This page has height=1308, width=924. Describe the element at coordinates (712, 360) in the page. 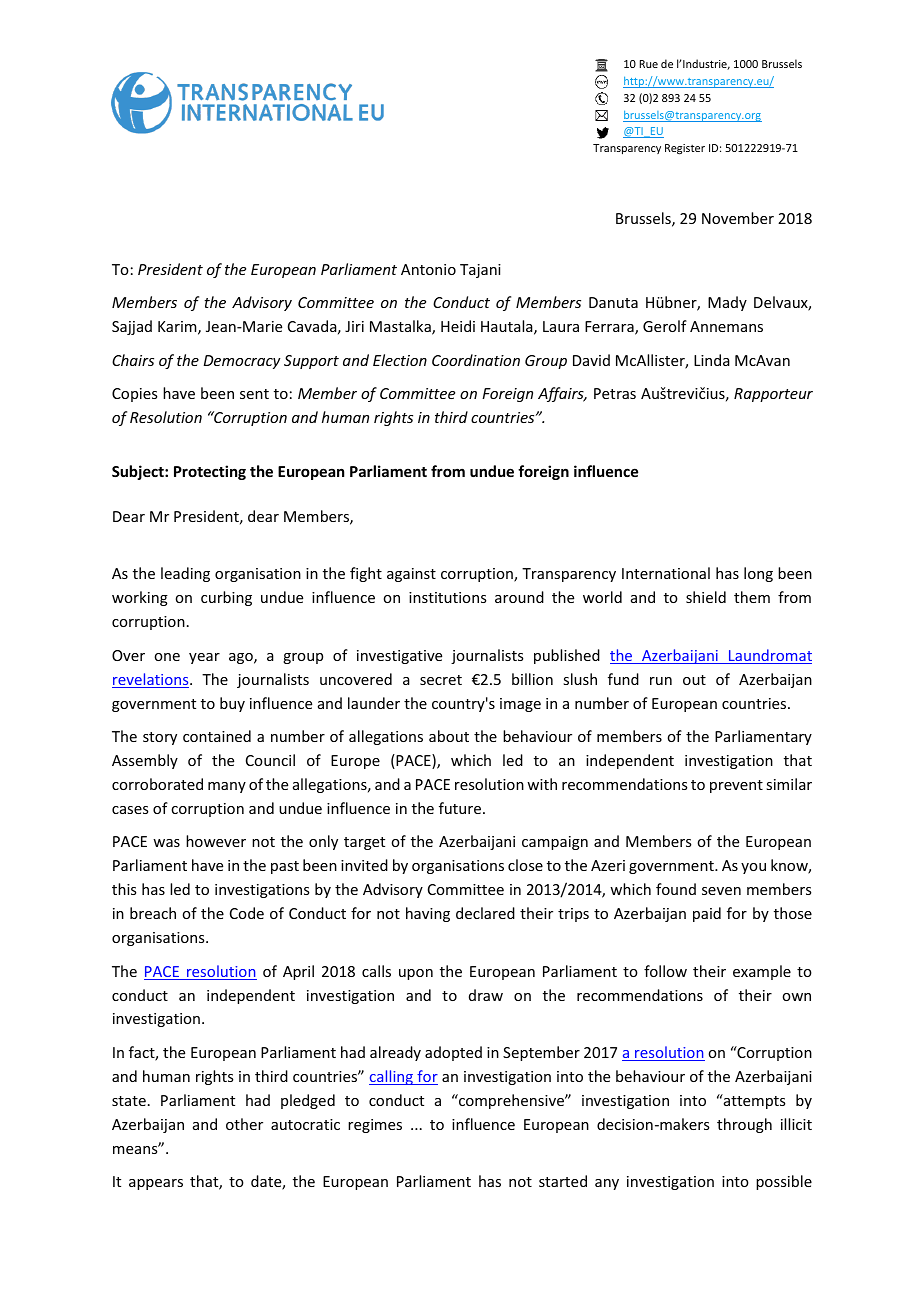

I see `Linda` at that location.
